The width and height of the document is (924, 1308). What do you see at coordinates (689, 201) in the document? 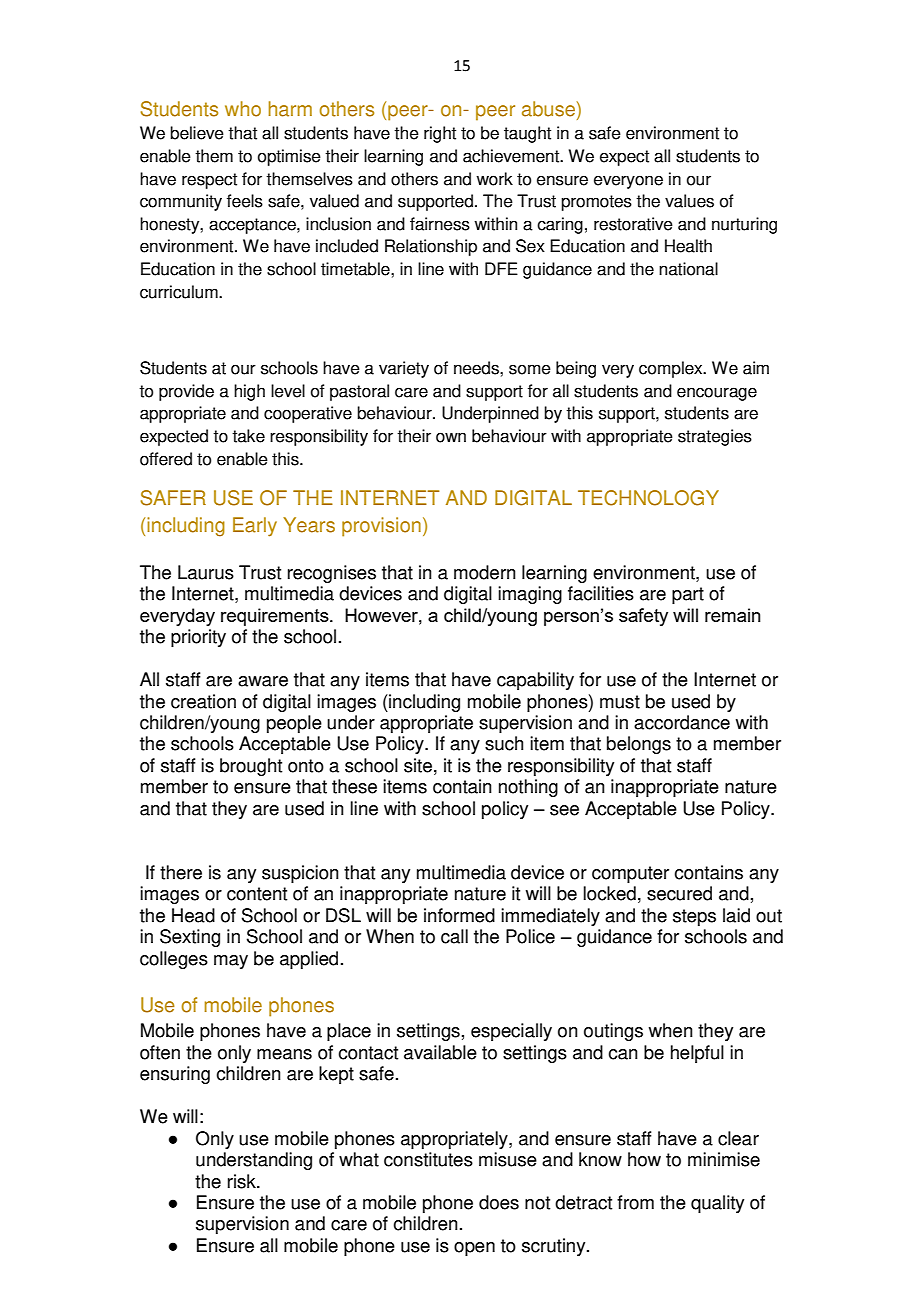
I see `values` at bounding box center [689, 201].
